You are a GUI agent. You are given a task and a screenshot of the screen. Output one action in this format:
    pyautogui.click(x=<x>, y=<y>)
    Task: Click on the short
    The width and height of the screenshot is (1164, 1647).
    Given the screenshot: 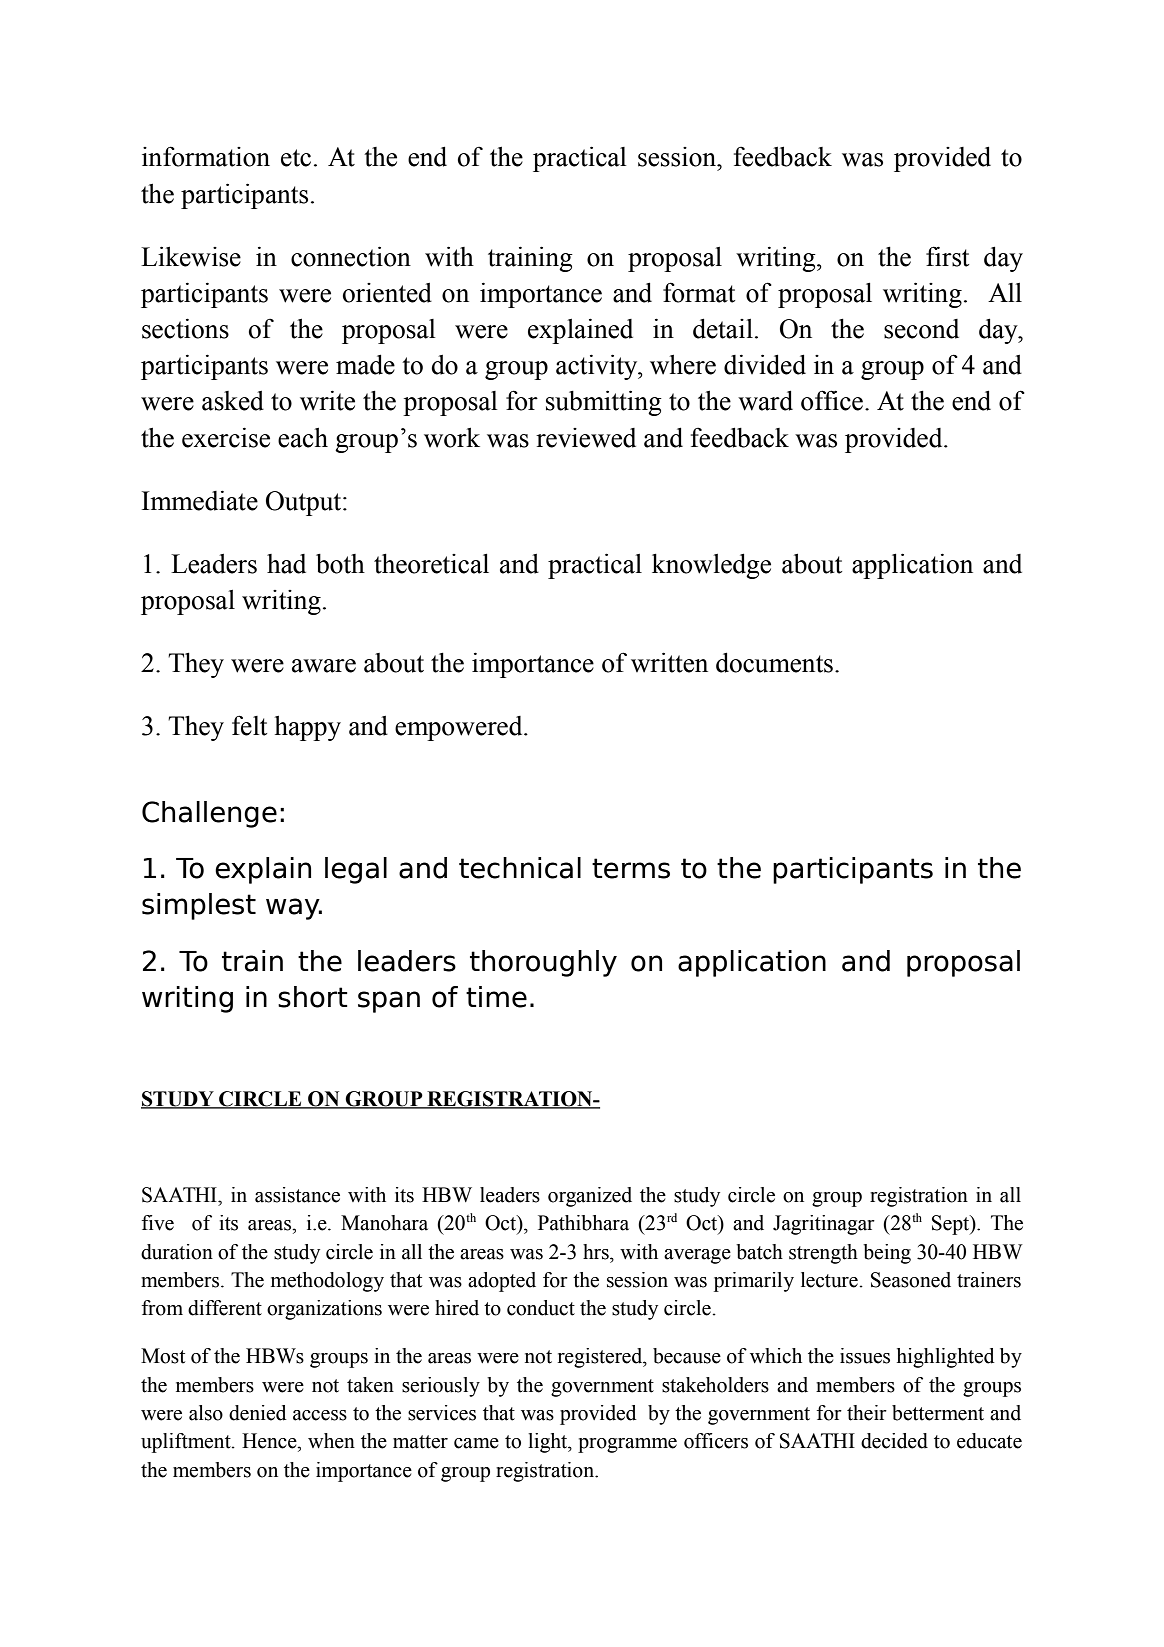 What is the action you would take?
    pyautogui.click(x=313, y=997)
